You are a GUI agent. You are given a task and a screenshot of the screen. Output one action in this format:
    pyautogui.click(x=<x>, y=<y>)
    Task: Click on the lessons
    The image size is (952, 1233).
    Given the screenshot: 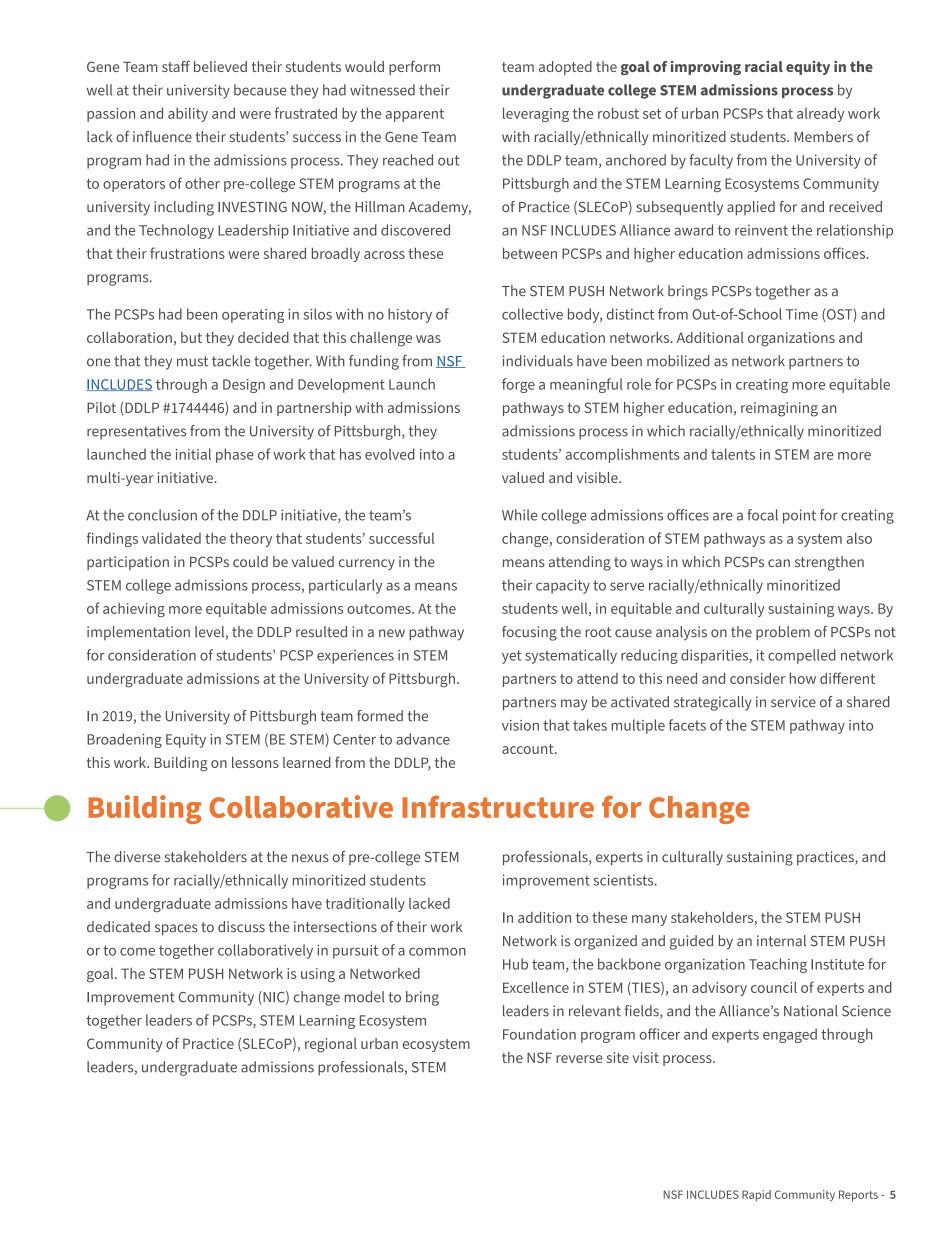 What is the action you would take?
    pyautogui.click(x=255, y=762)
